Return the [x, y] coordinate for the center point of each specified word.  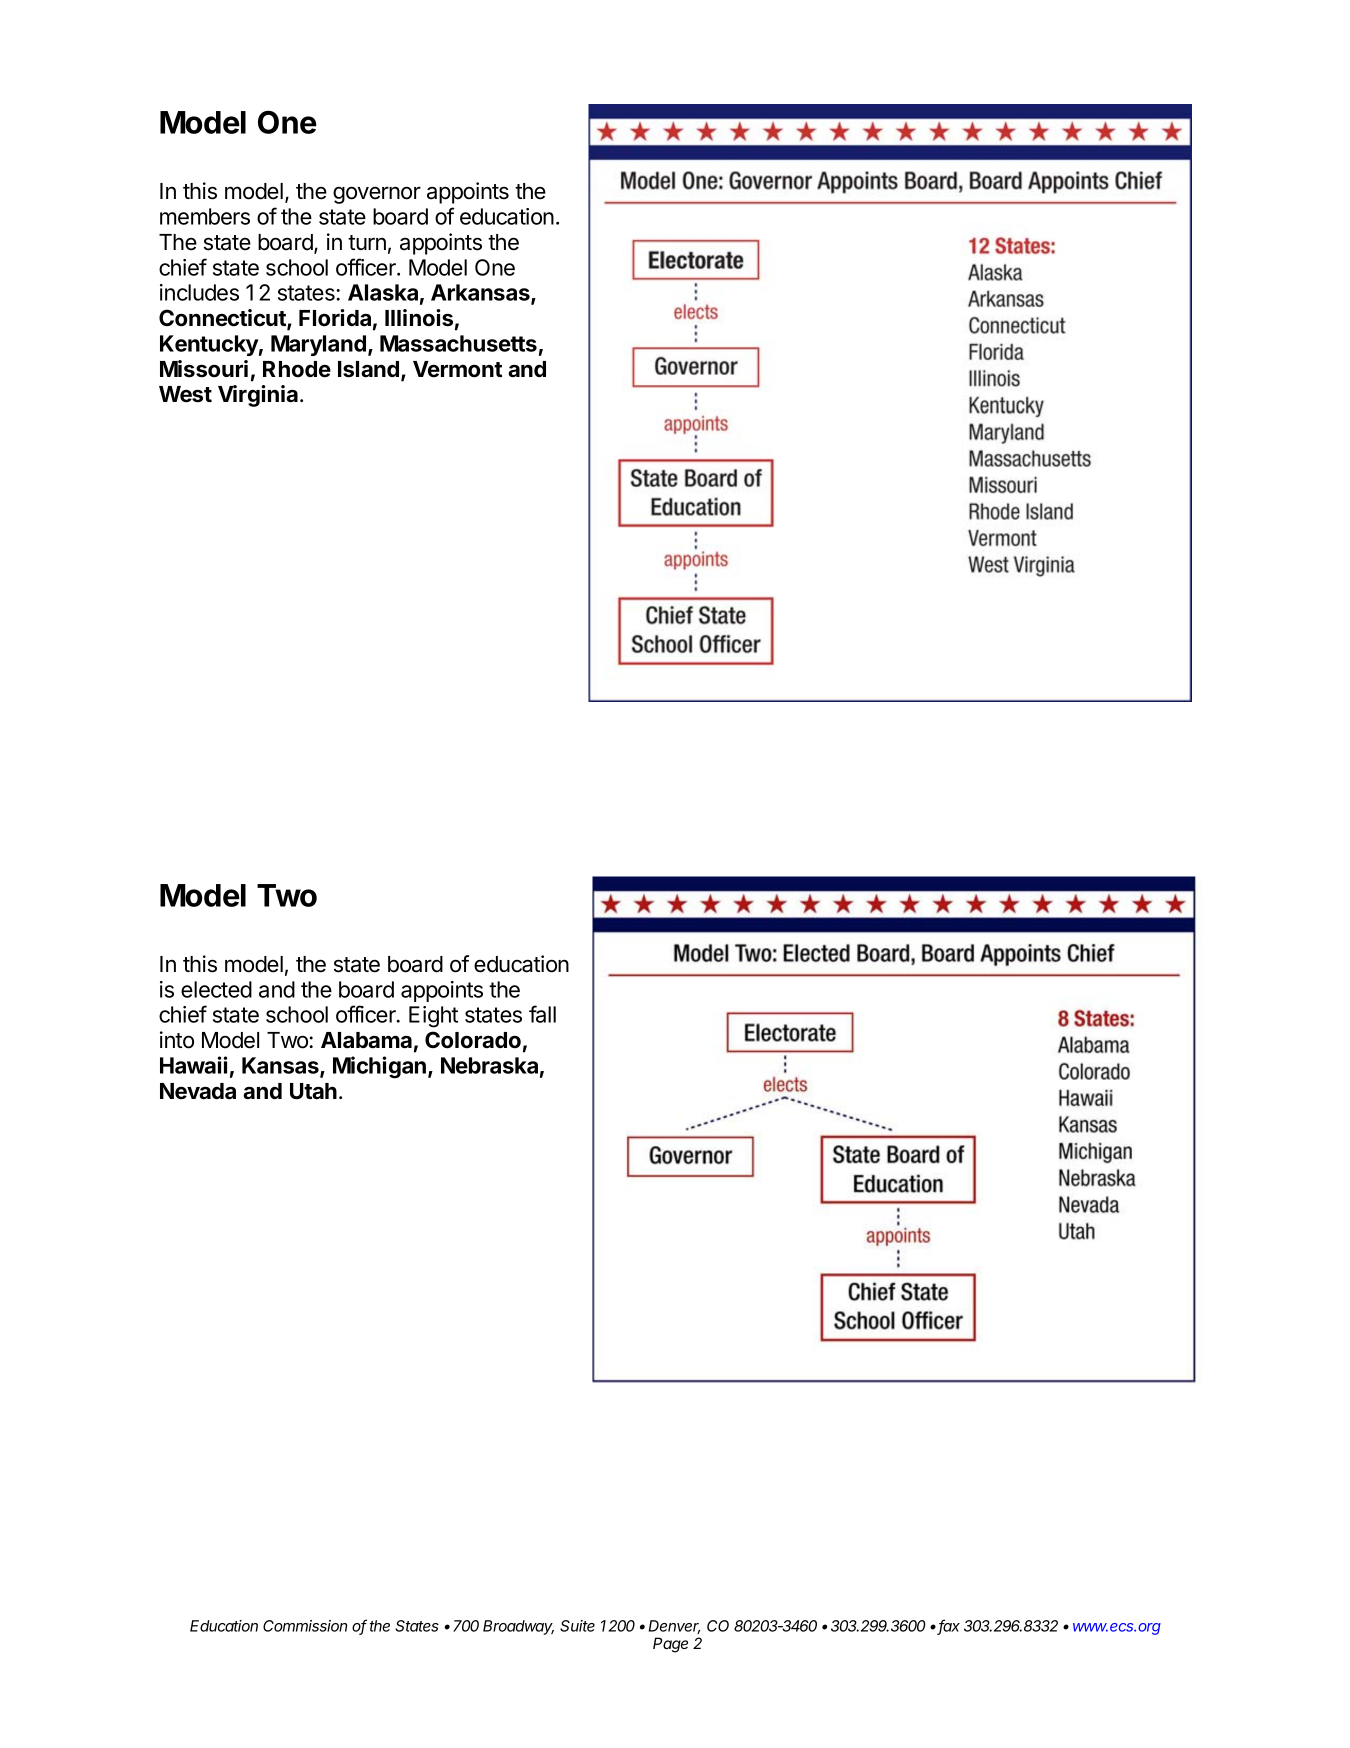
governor [377, 195]
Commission [305, 1626]
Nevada [198, 1091]
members [205, 216]
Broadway [518, 1627]
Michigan [379, 1067]
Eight [433, 1017]
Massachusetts [458, 343]
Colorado [473, 1040]
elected [216, 989]
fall [542, 1014]
